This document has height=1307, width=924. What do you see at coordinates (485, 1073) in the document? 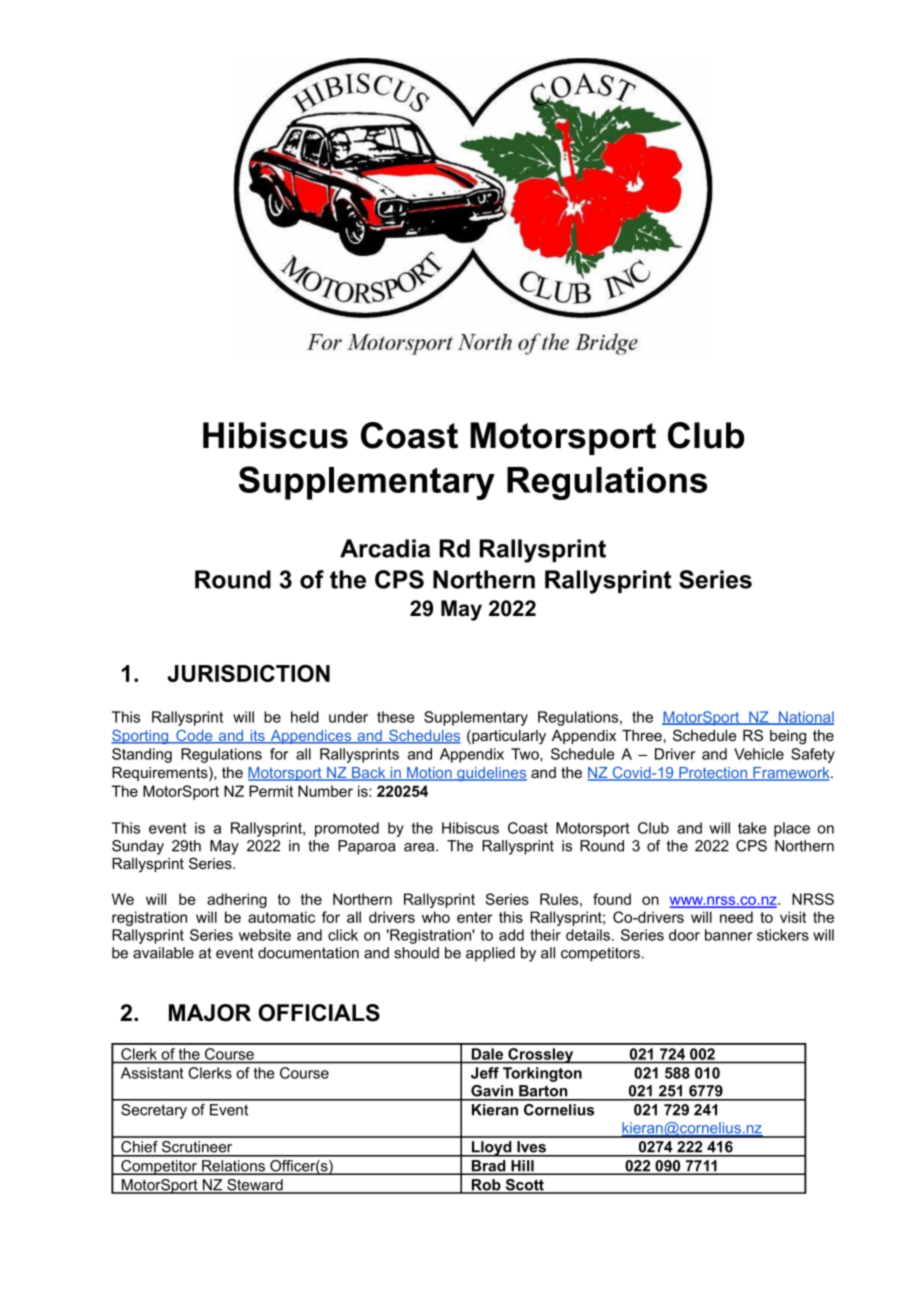
I see `Jeff` at bounding box center [485, 1073].
